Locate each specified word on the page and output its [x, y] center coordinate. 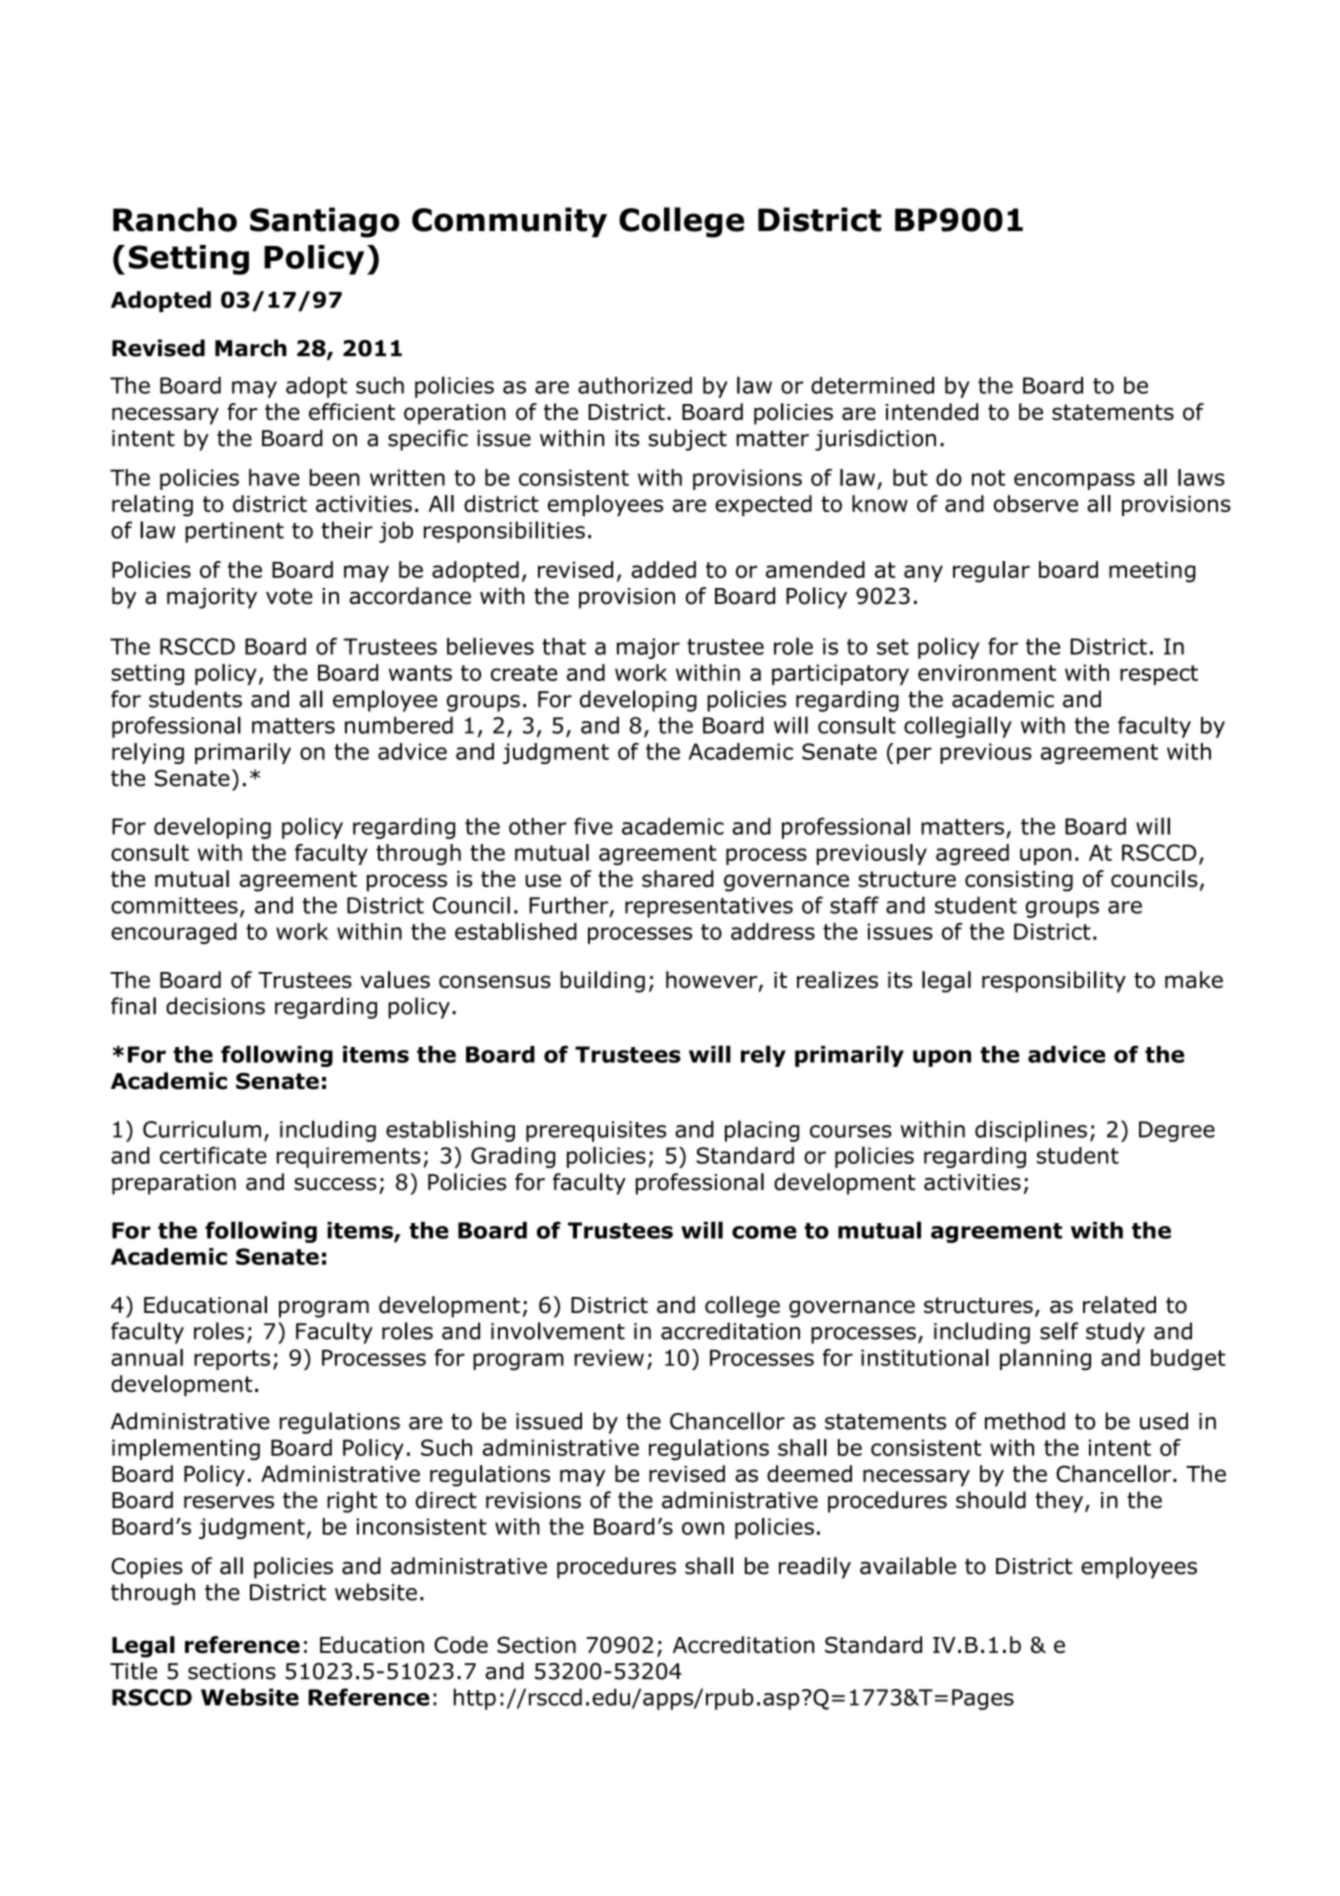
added [663, 569]
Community [509, 222]
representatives [709, 907]
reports [232, 1360]
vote [289, 596]
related [1119, 1305]
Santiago [324, 222]
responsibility [1054, 982]
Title [133, 1671]
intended [932, 412]
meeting [1152, 572]
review [609, 1357]
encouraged [174, 933]
